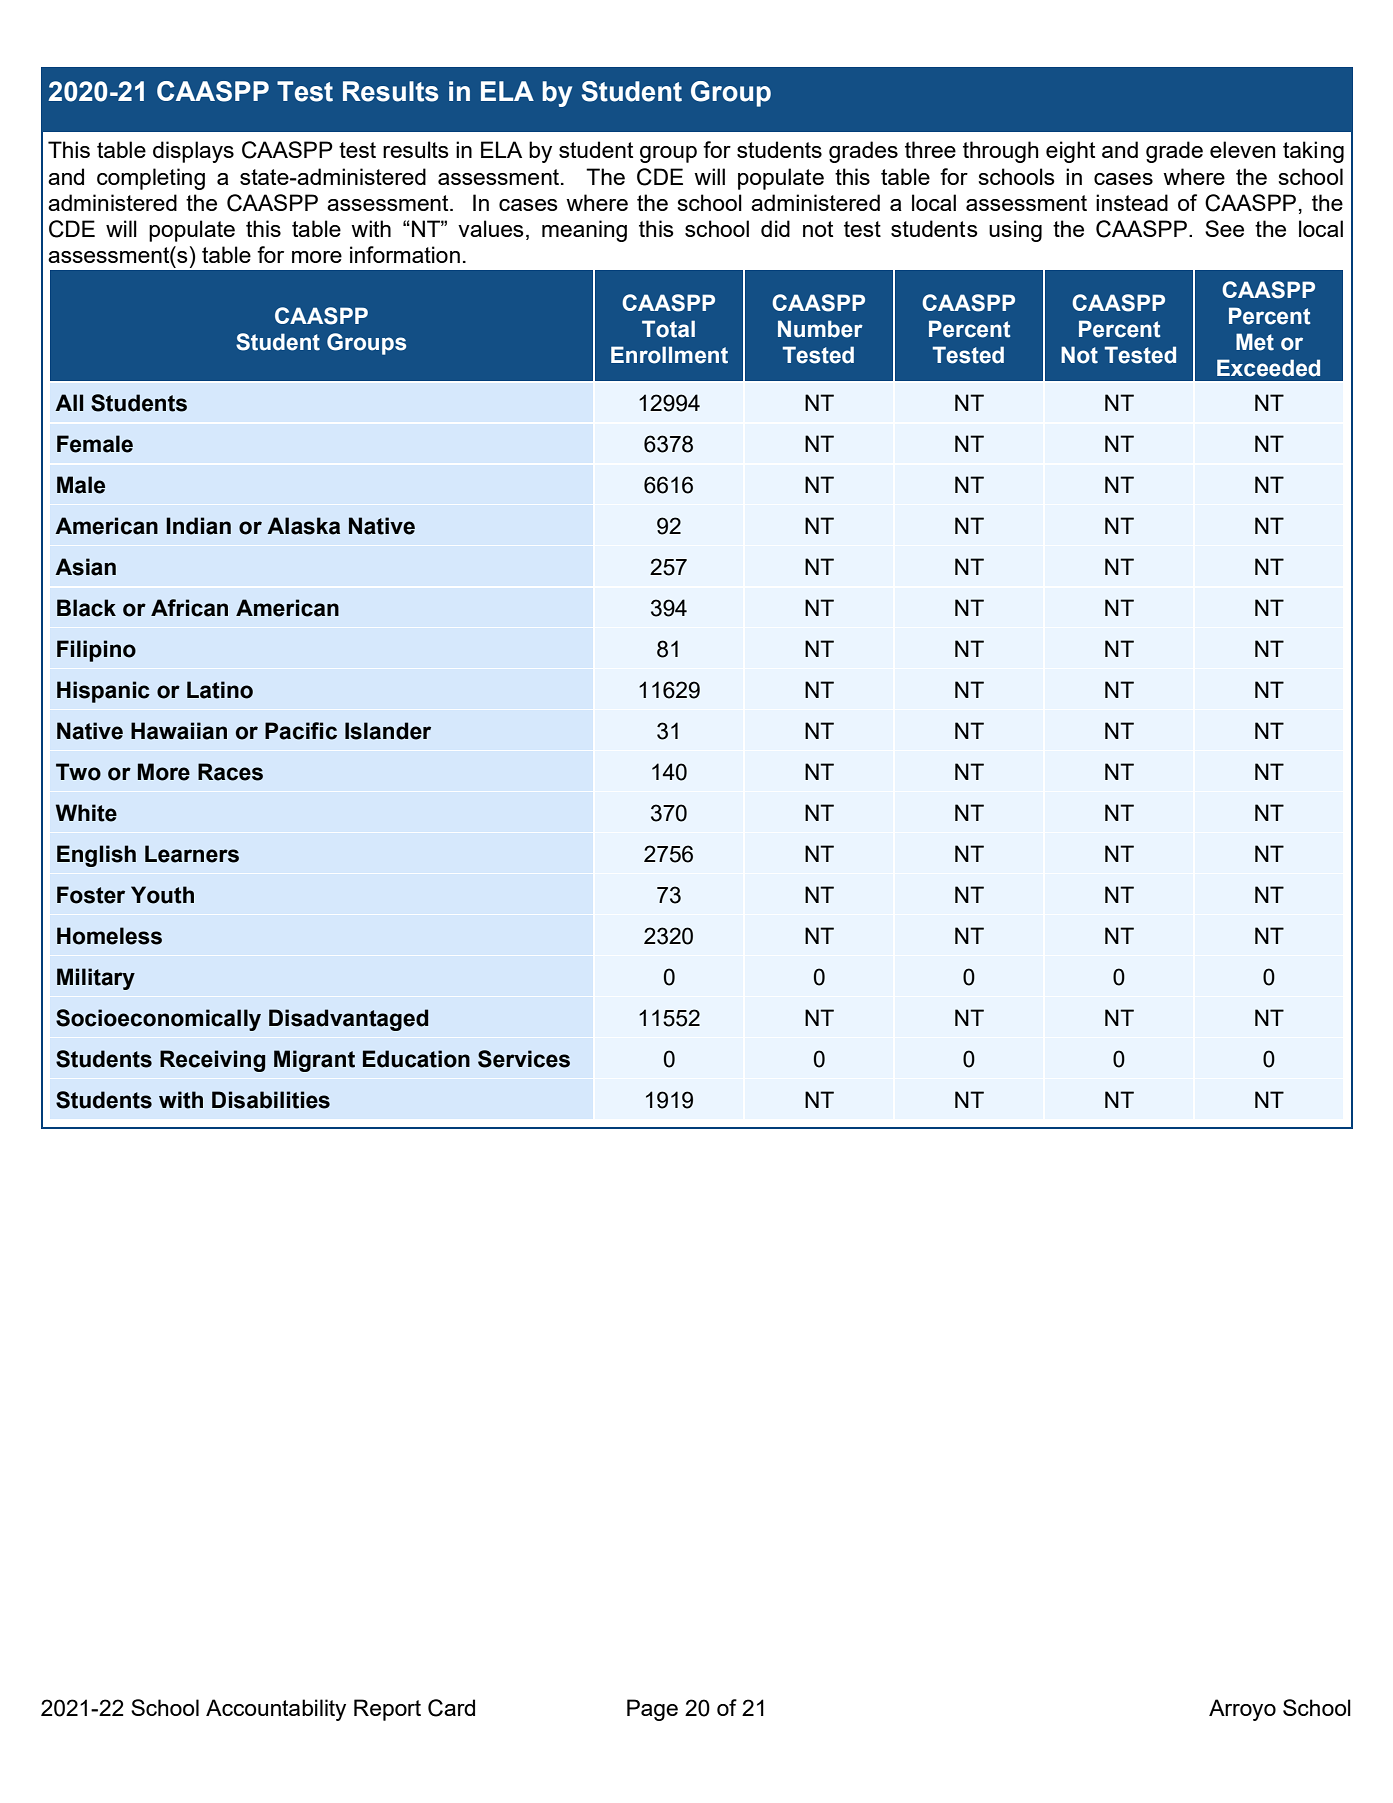  What do you see at coordinates (276, 1710) in the screenshot?
I see `Accountability` at bounding box center [276, 1710].
